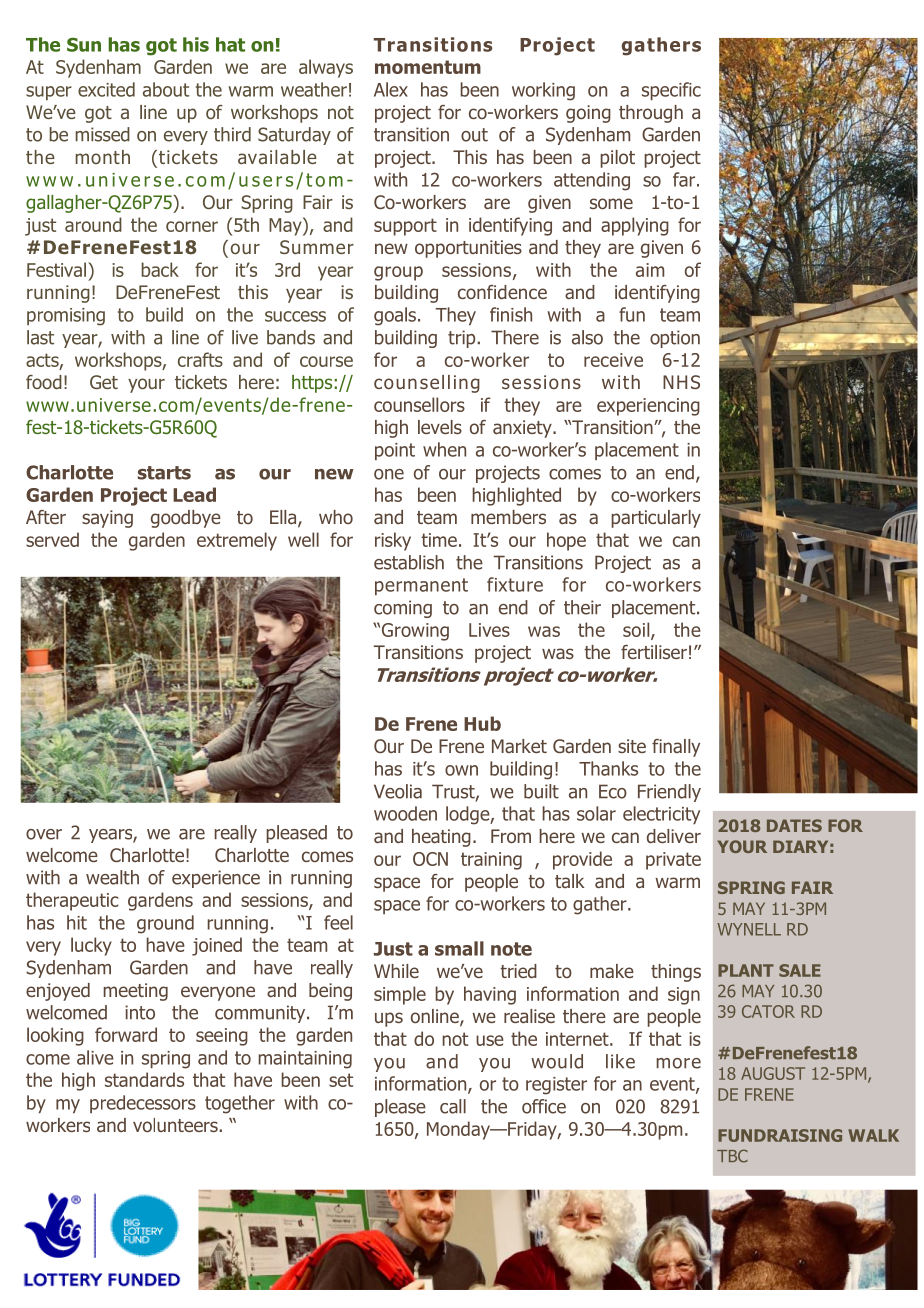 Image resolution: width=924 pixels, height=1308 pixels. I want to click on FUNDRAISING, so click(780, 1135).
